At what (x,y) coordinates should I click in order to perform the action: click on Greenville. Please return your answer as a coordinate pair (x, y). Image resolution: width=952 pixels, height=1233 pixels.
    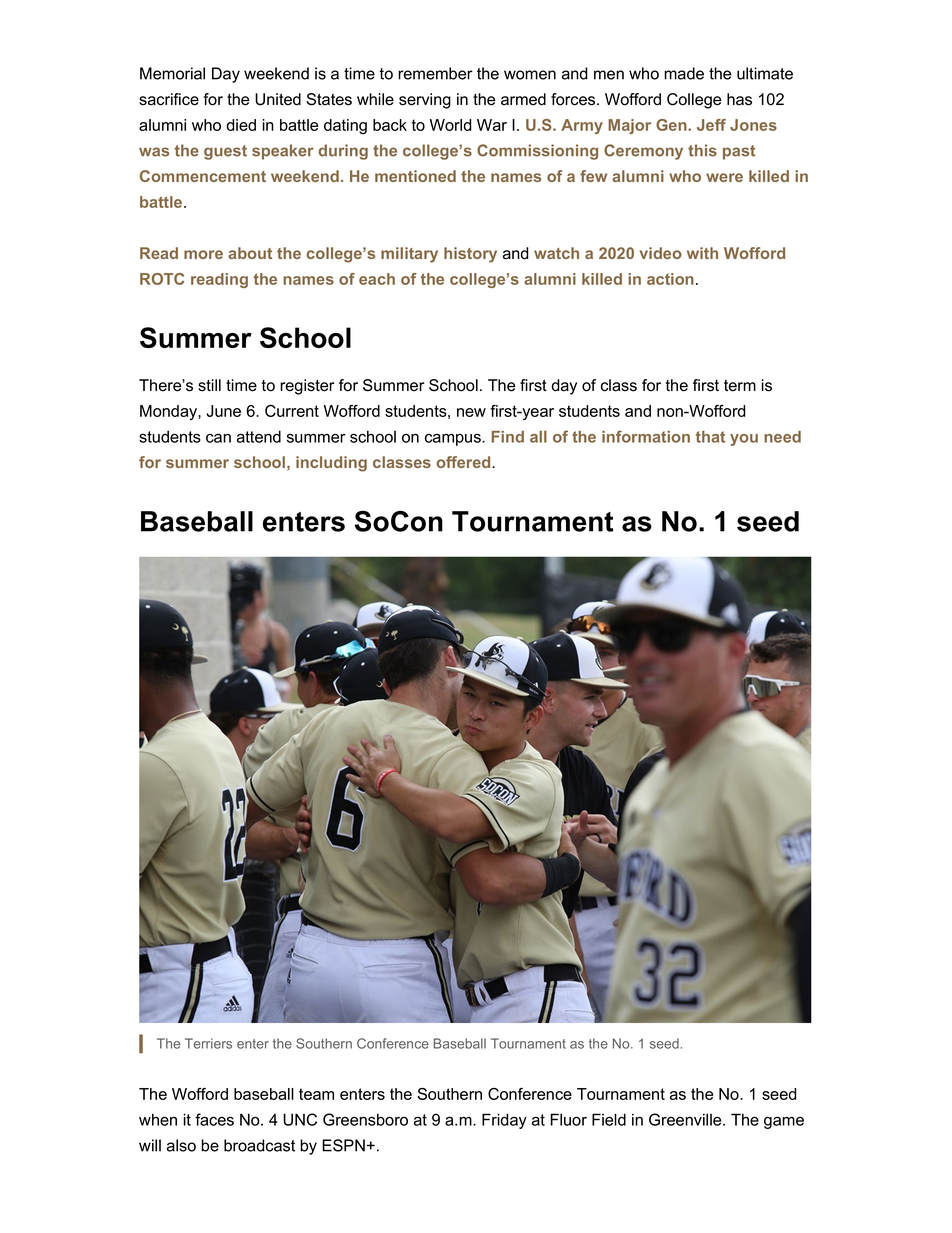
    Looking at the image, I should click on (686, 1119).
